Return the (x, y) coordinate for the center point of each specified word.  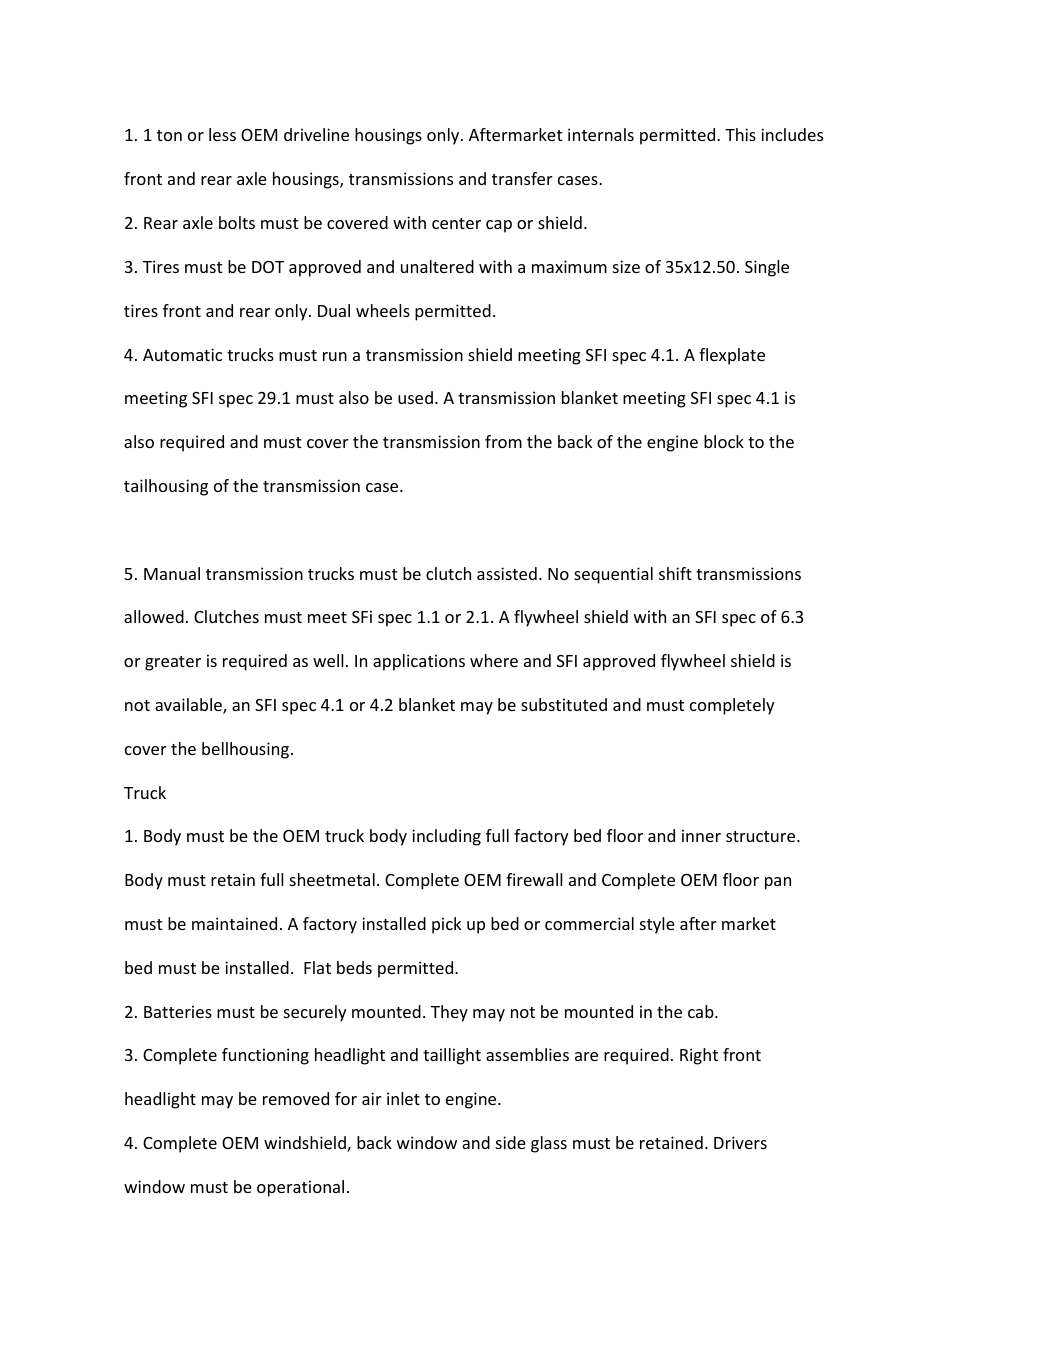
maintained (234, 923)
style (657, 925)
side (511, 1142)
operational (300, 1188)
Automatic (182, 354)
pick (446, 925)
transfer (522, 178)
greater (173, 663)
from (503, 441)
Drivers (740, 1142)
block (724, 441)
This (740, 134)
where (494, 660)
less (222, 134)
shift (675, 573)
